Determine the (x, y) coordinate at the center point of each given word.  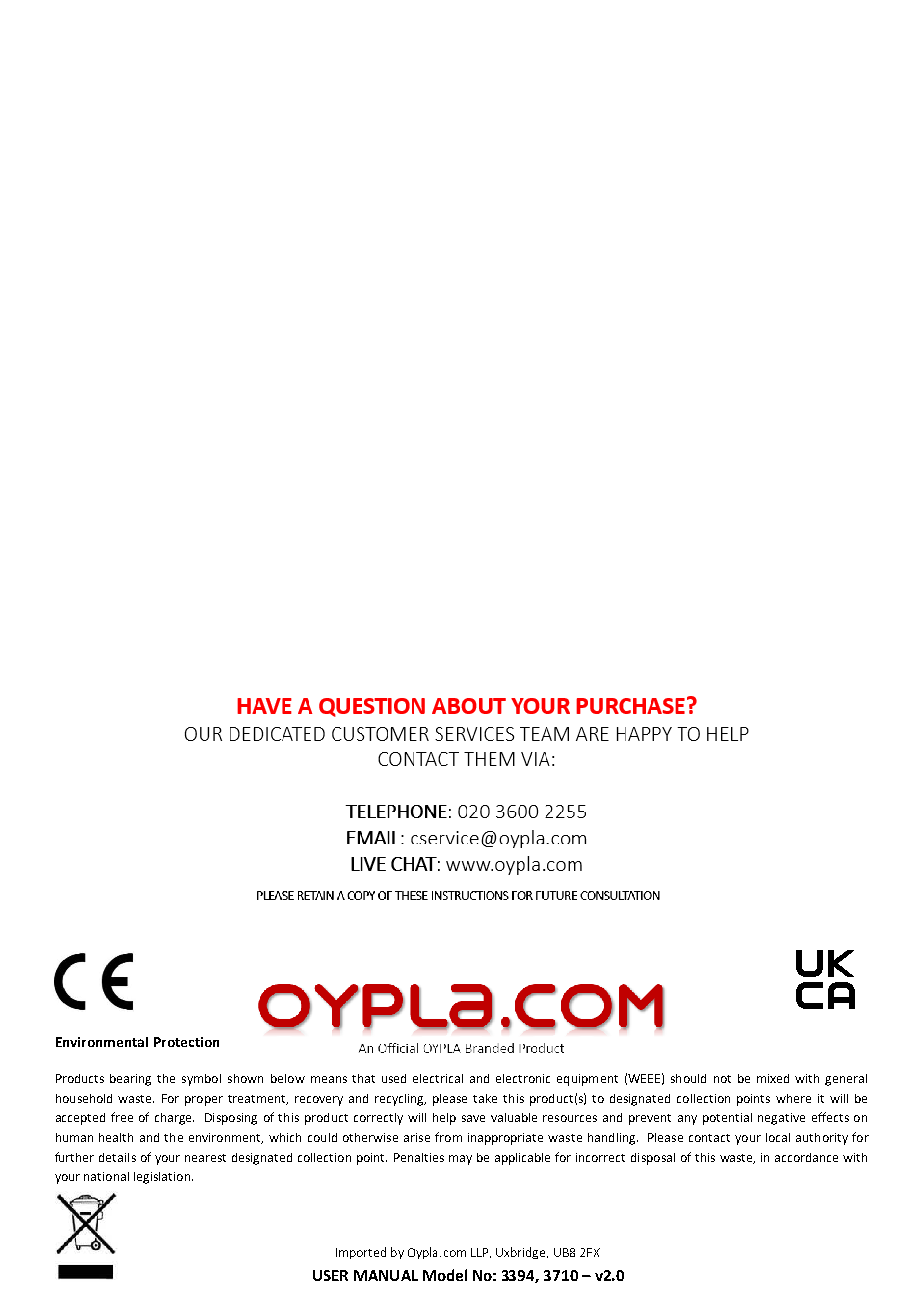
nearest (205, 1158)
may (460, 1160)
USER (330, 1275)
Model (445, 1275)
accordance (806, 1157)
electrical (438, 1078)
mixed (773, 1078)
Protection (186, 1042)
